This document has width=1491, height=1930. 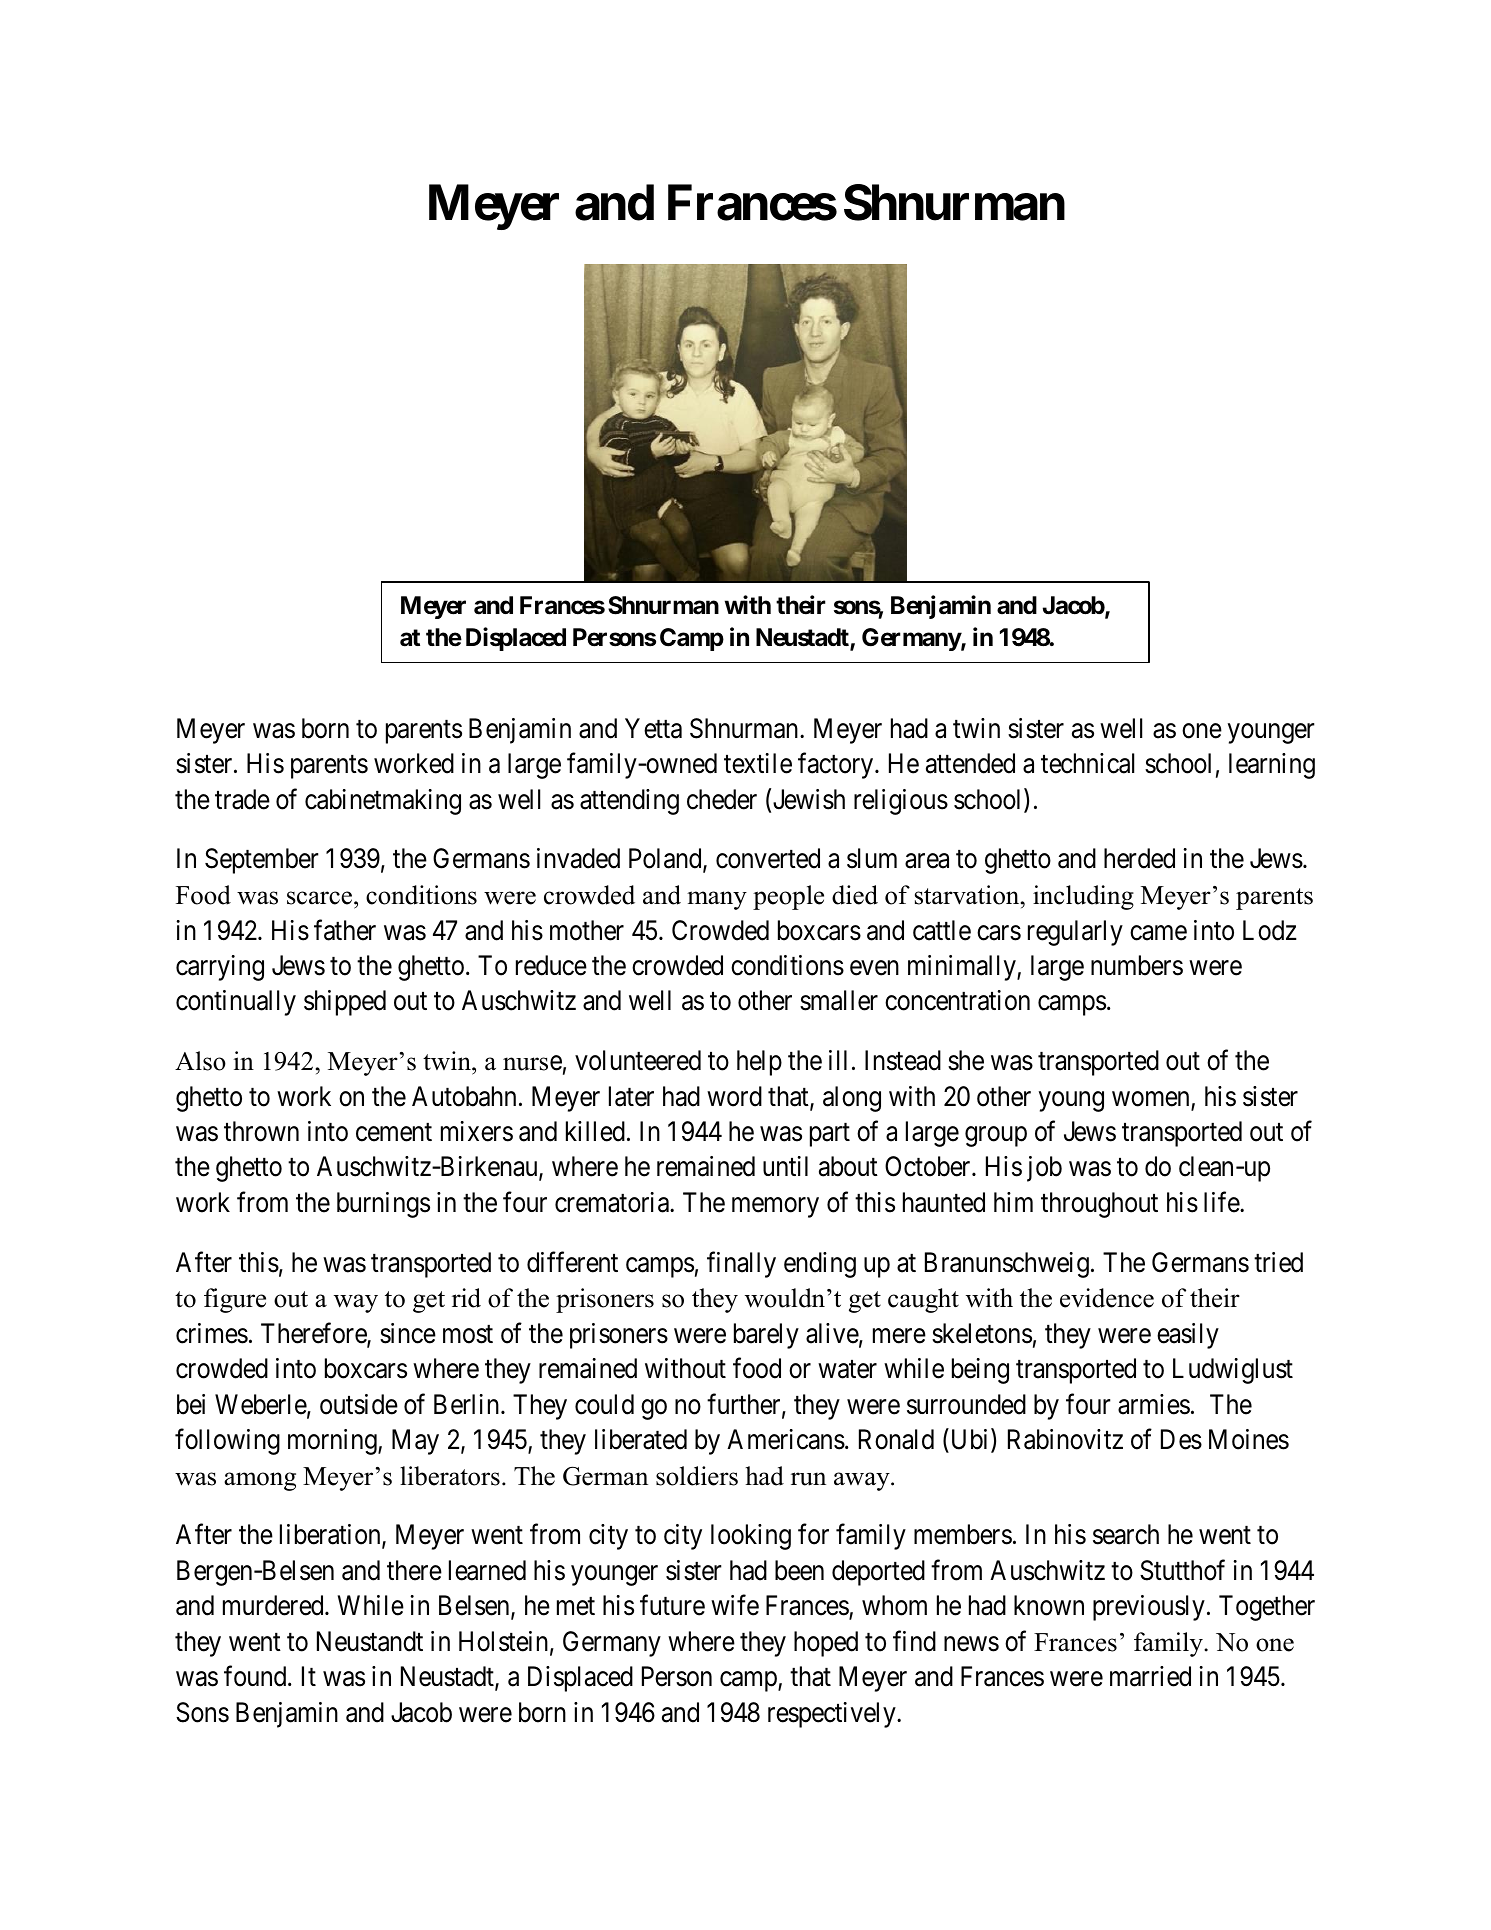 I want to click on technical, so click(x=1087, y=763).
